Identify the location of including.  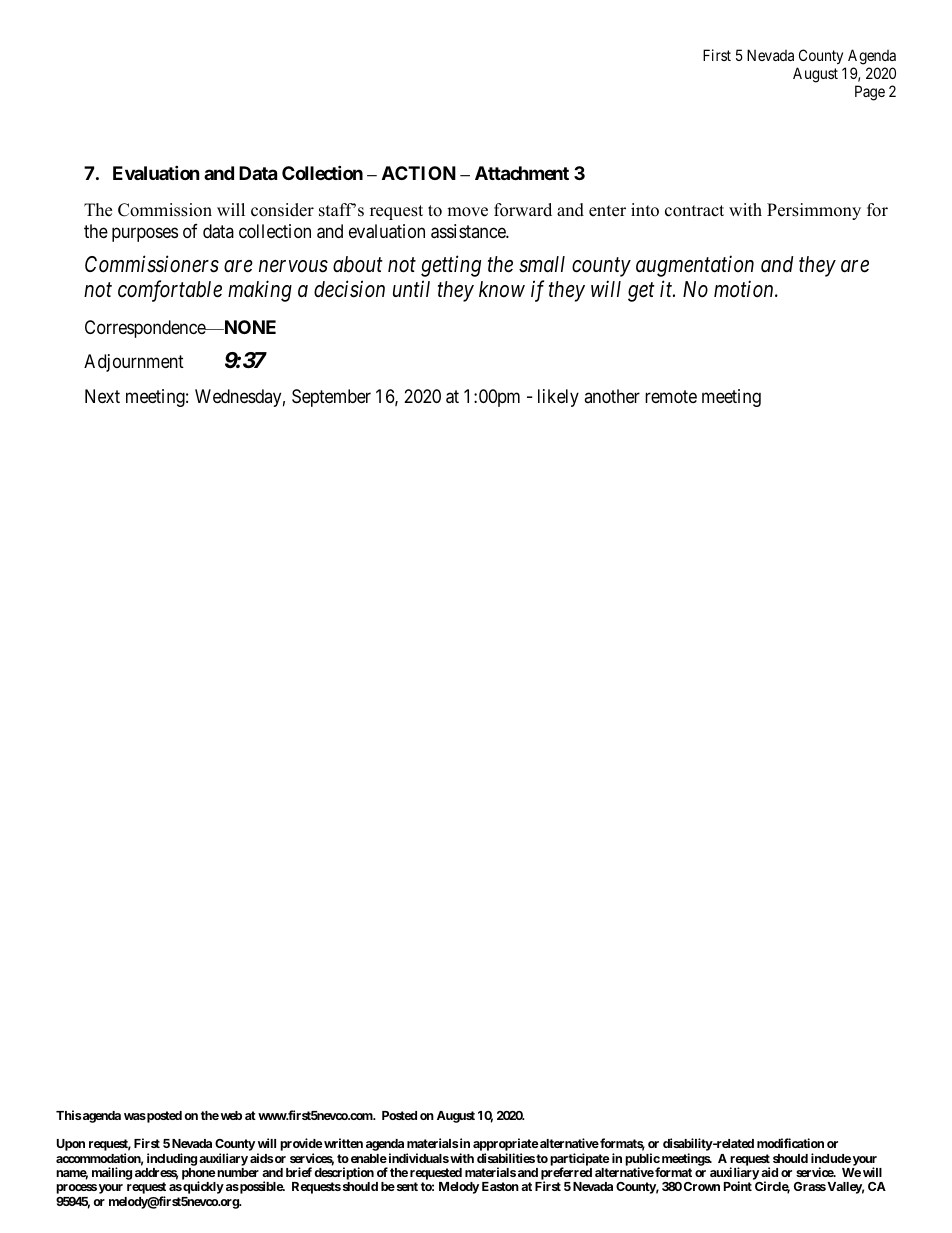
(172, 1159).
